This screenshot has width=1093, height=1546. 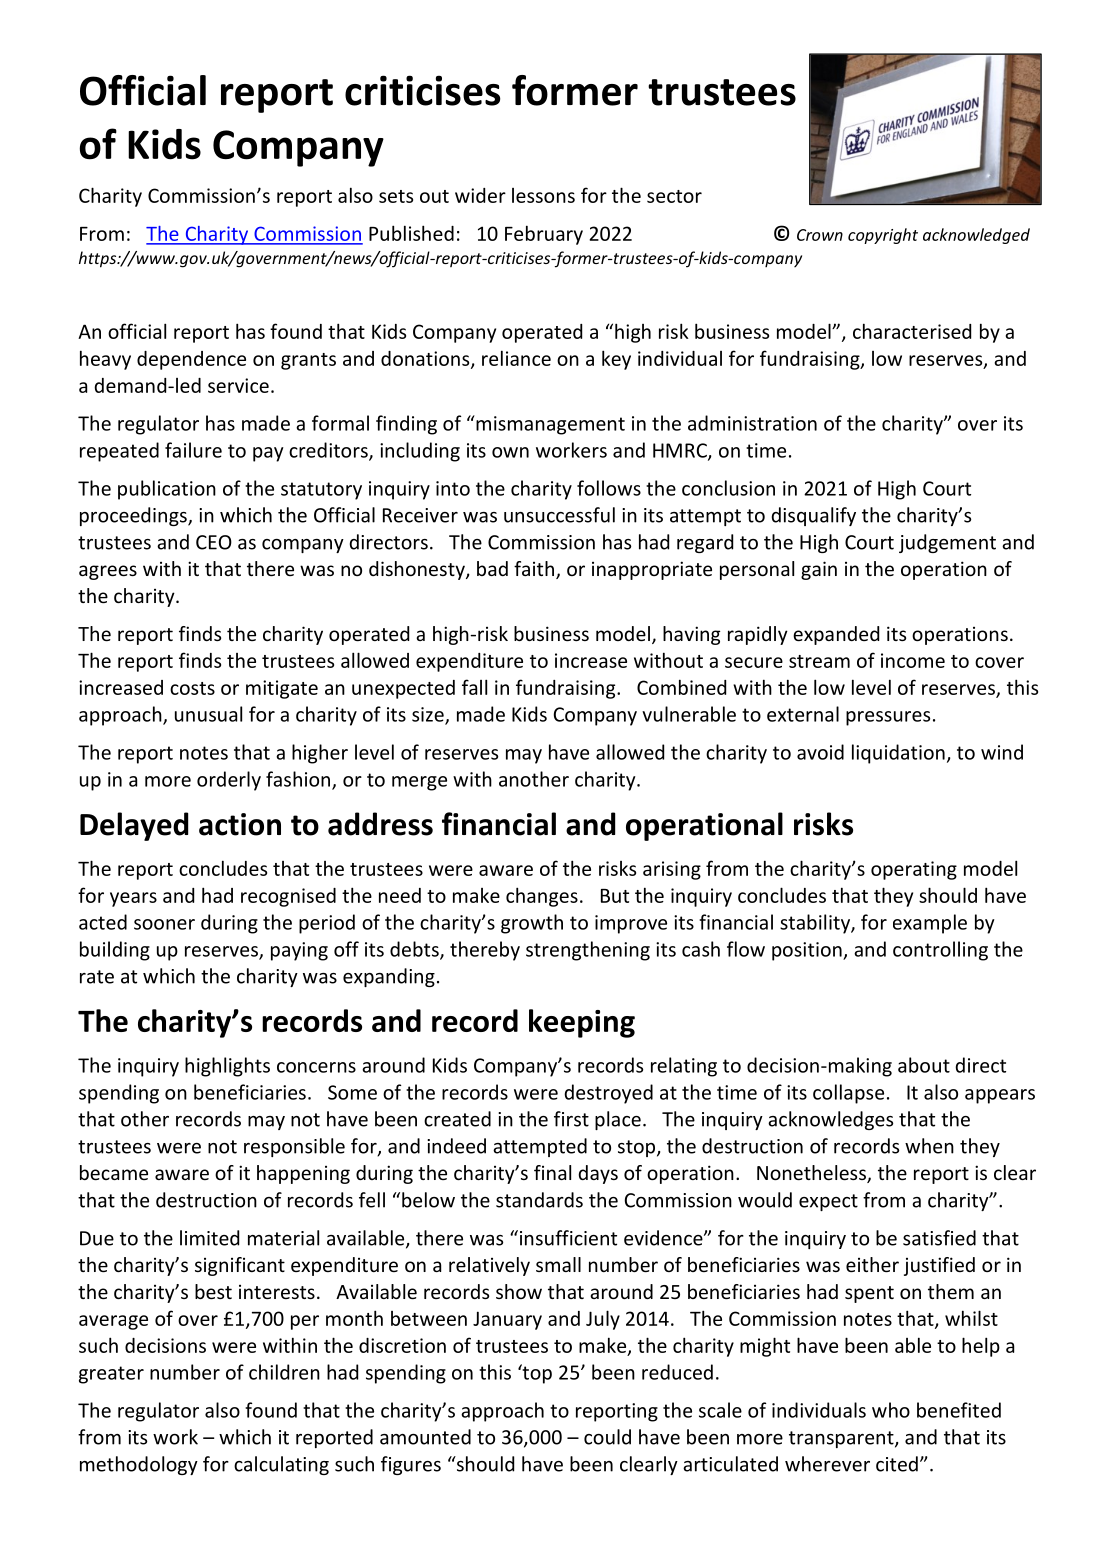 I want to click on CEO, so click(x=214, y=542).
